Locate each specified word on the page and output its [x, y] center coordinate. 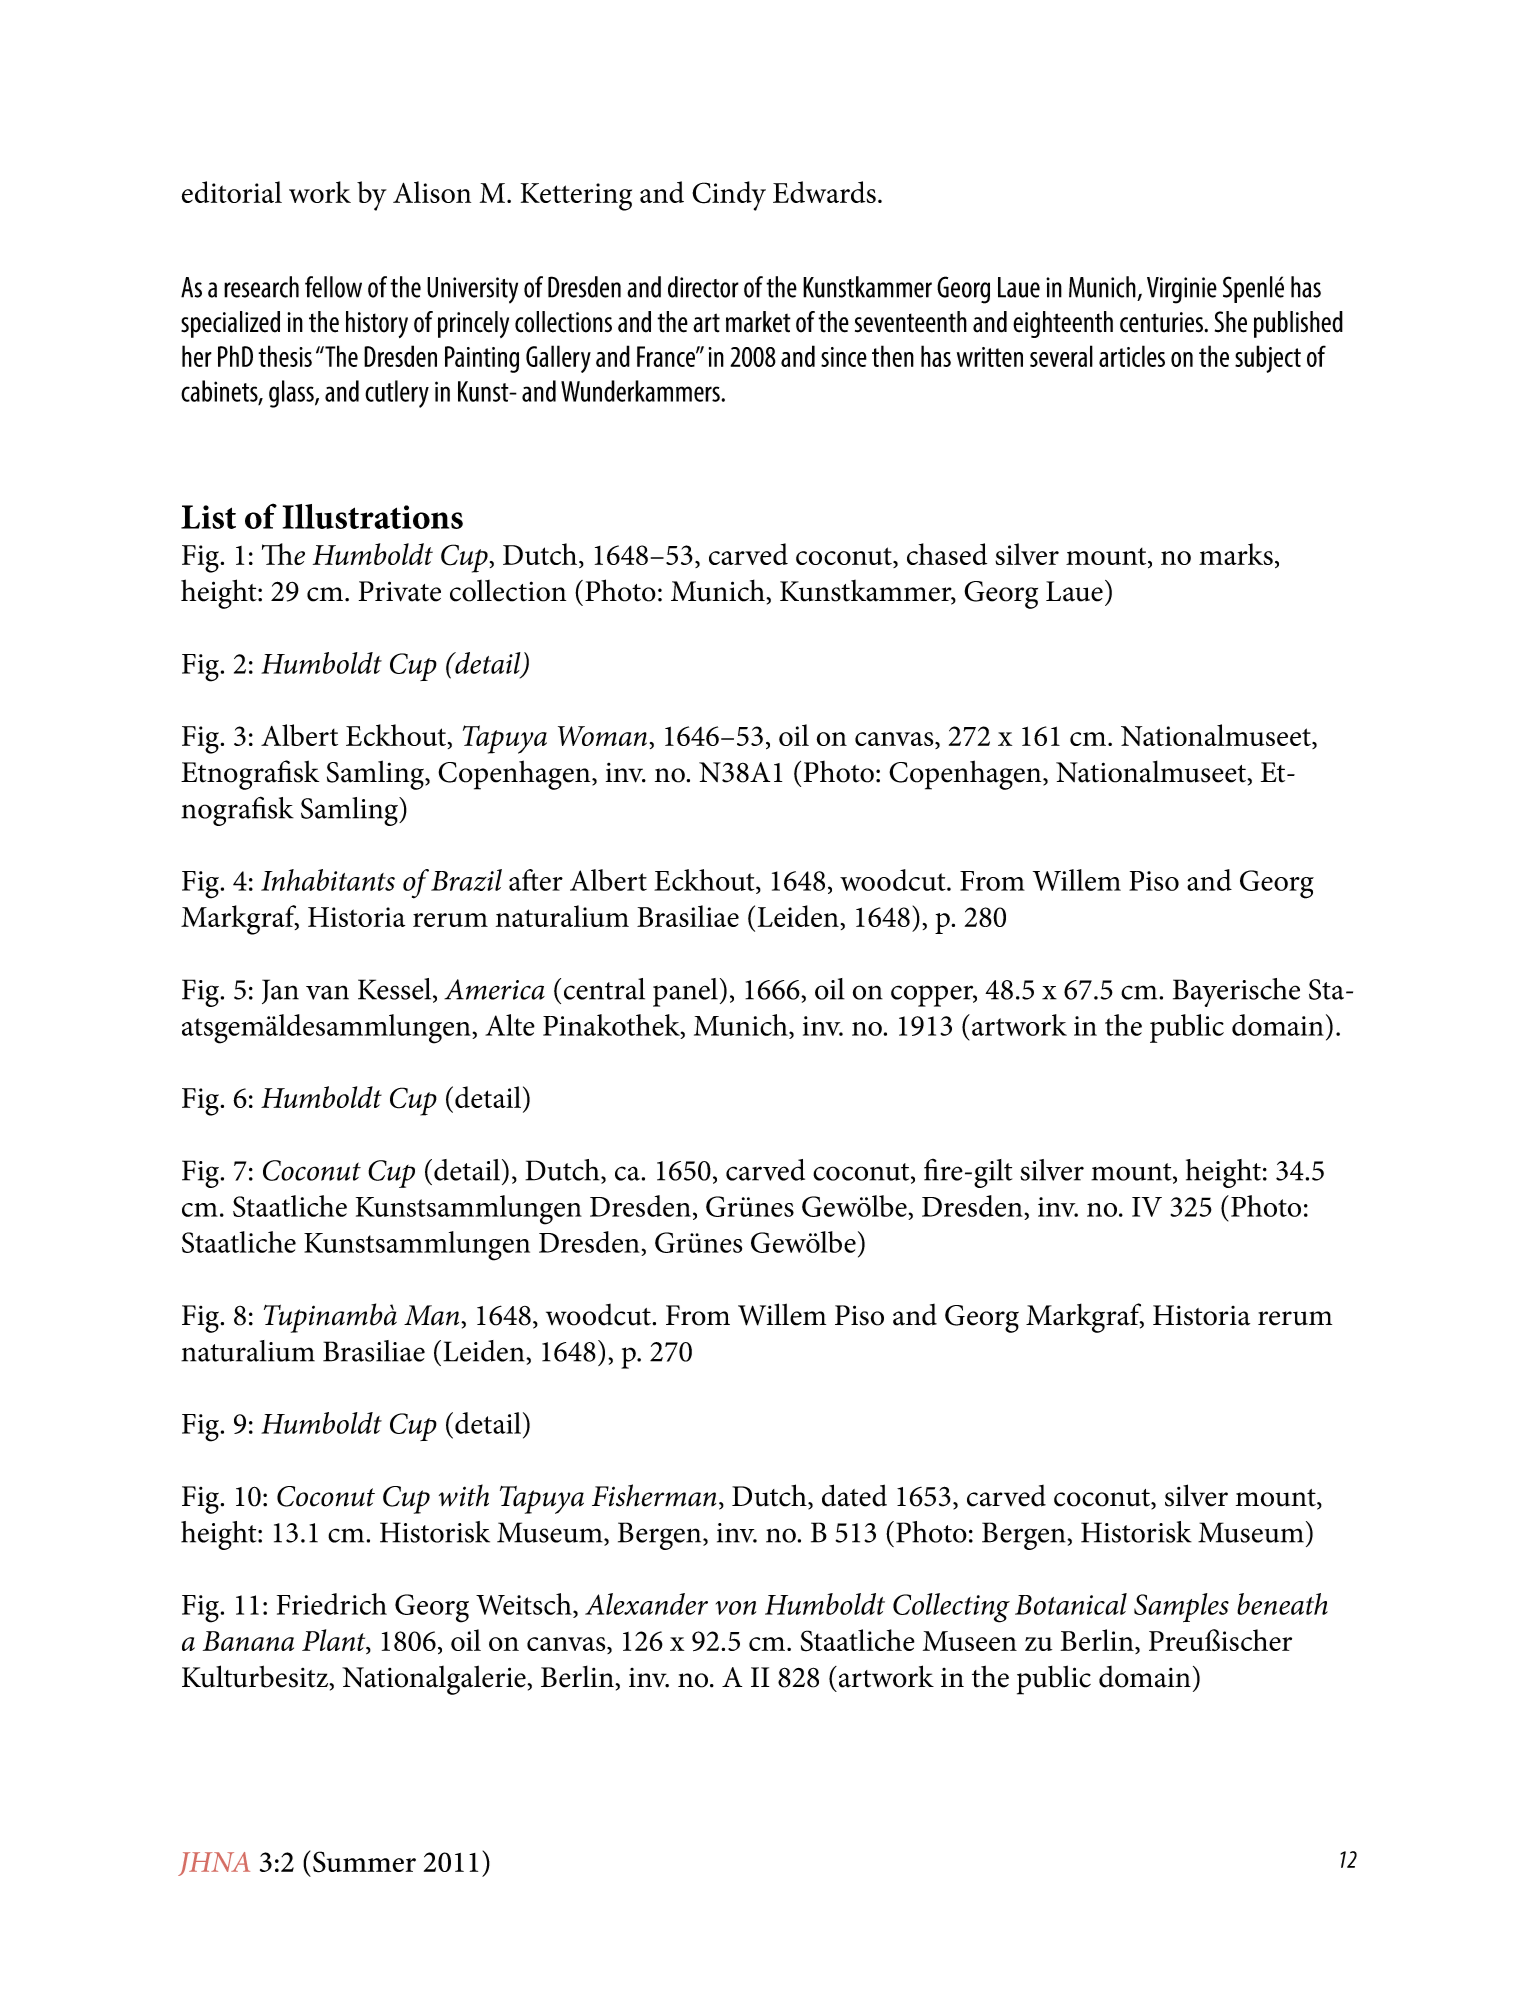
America [494, 989]
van [327, 992]
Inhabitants [328, 880]
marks [1236, 554]
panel [685, 992]
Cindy [729, 196]
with [464, 1495]
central [604, 989]
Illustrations [373, 516]
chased [947, 554]
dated [854, 1495]
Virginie [1182, 290]
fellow [333, 287]
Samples [1181, 1607]
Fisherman [654, 1495]
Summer [364, 1862]
